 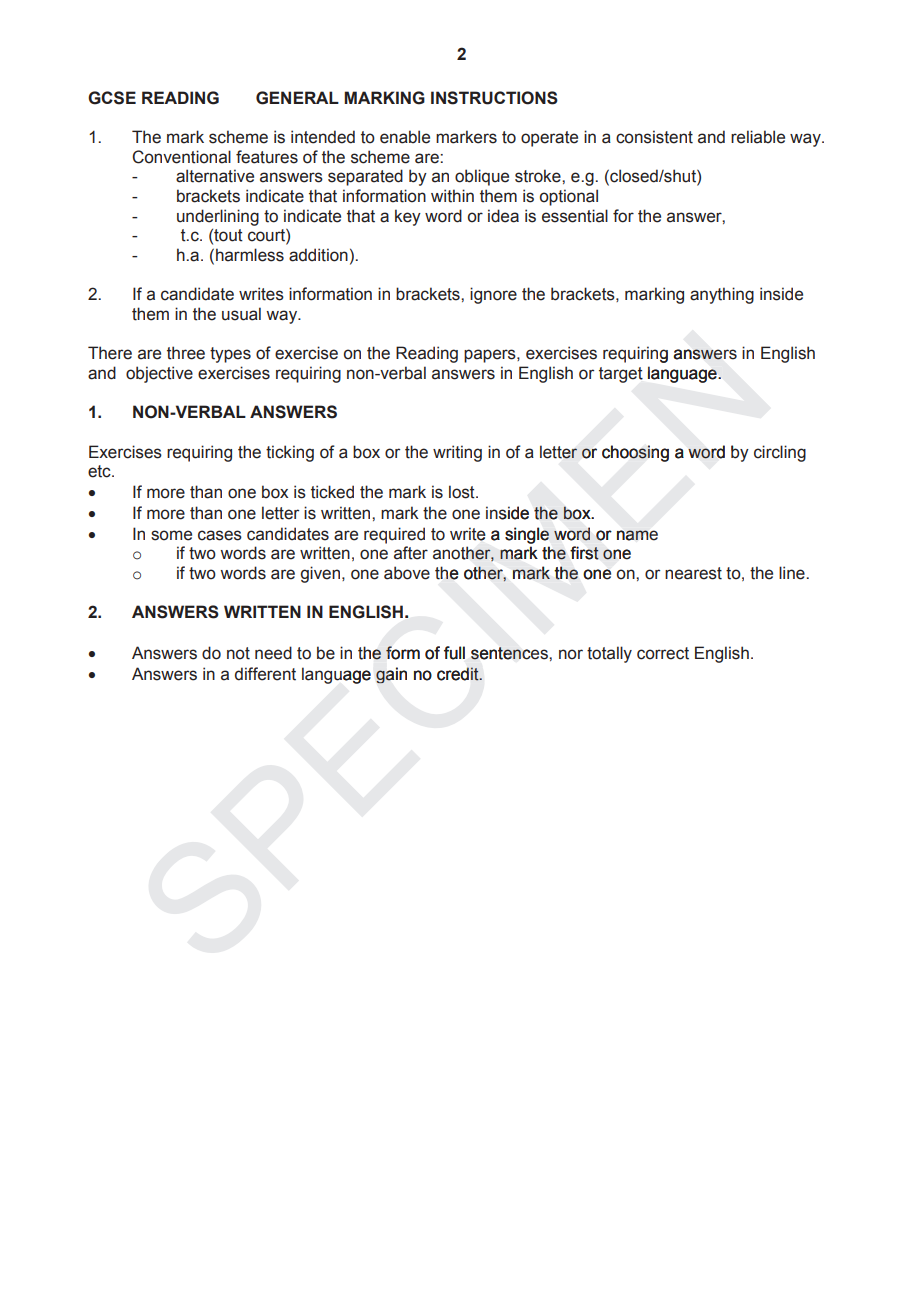 I want to click on GCSE, so click(x=112, y=98).
